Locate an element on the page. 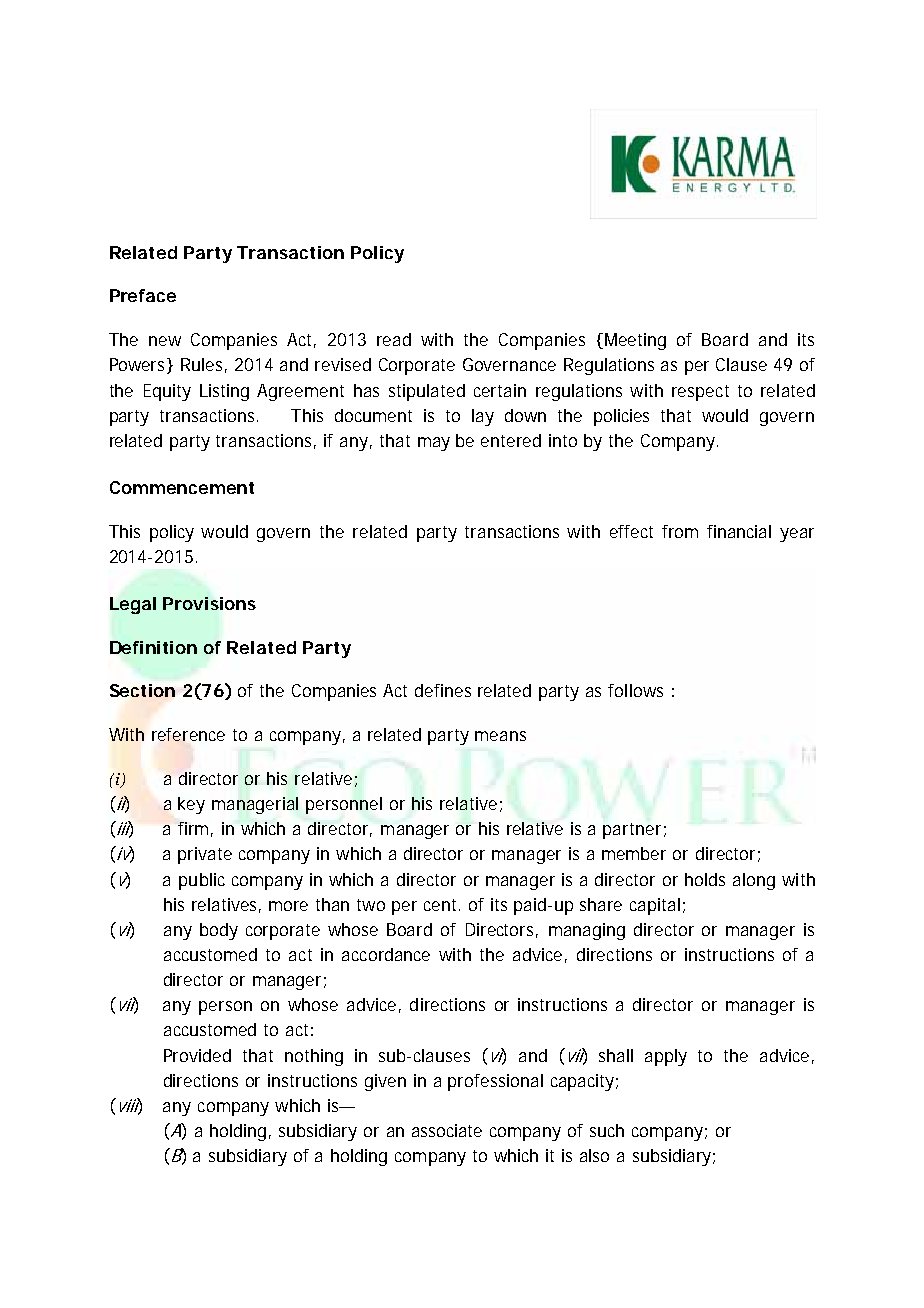  accordance is located at coordinates (386, 954).
